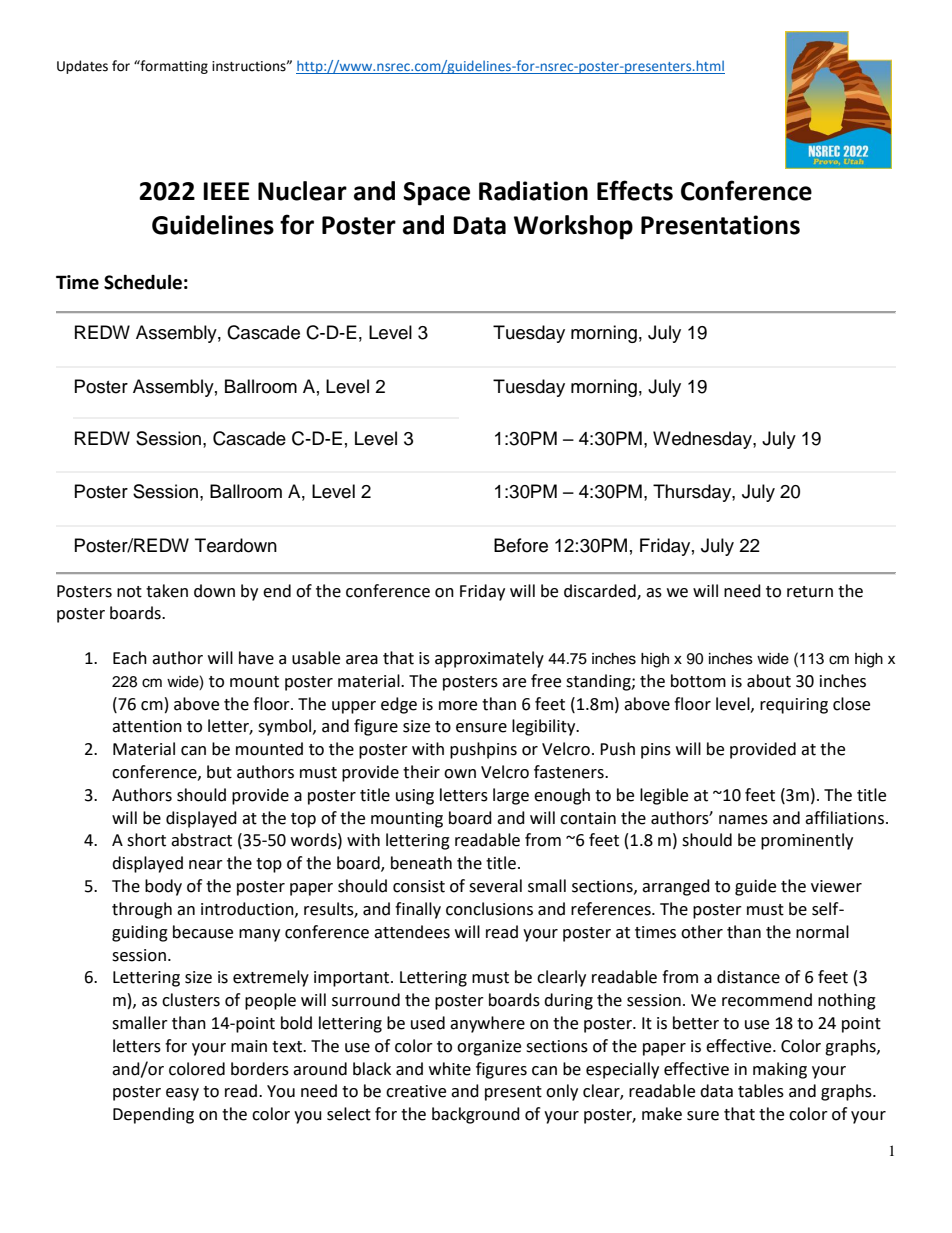 This screenshot has height=1233, width=952. I want to click on tables, so click(761, 1091).
